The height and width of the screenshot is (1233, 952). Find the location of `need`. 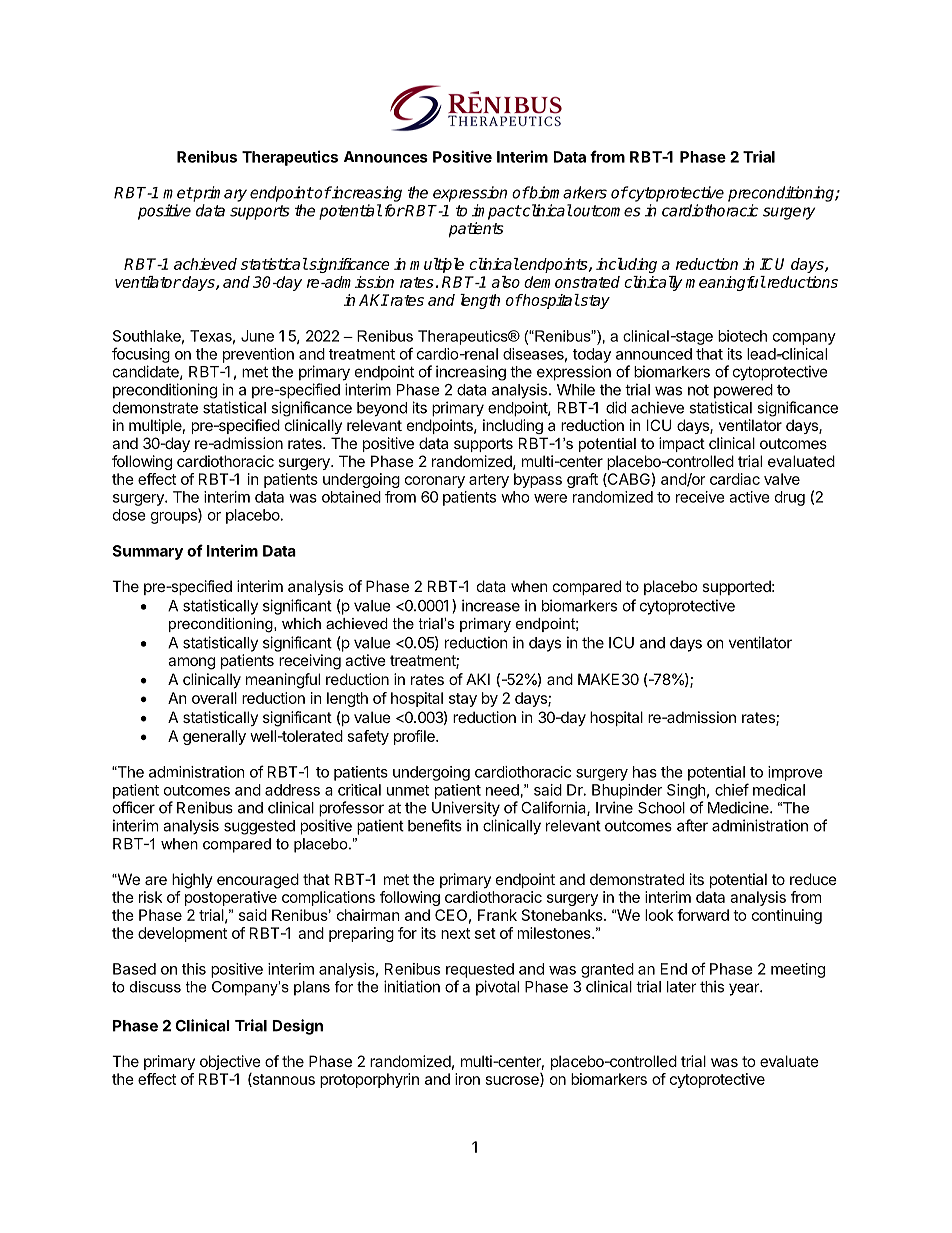

need is located at coordinates (502, 790).
